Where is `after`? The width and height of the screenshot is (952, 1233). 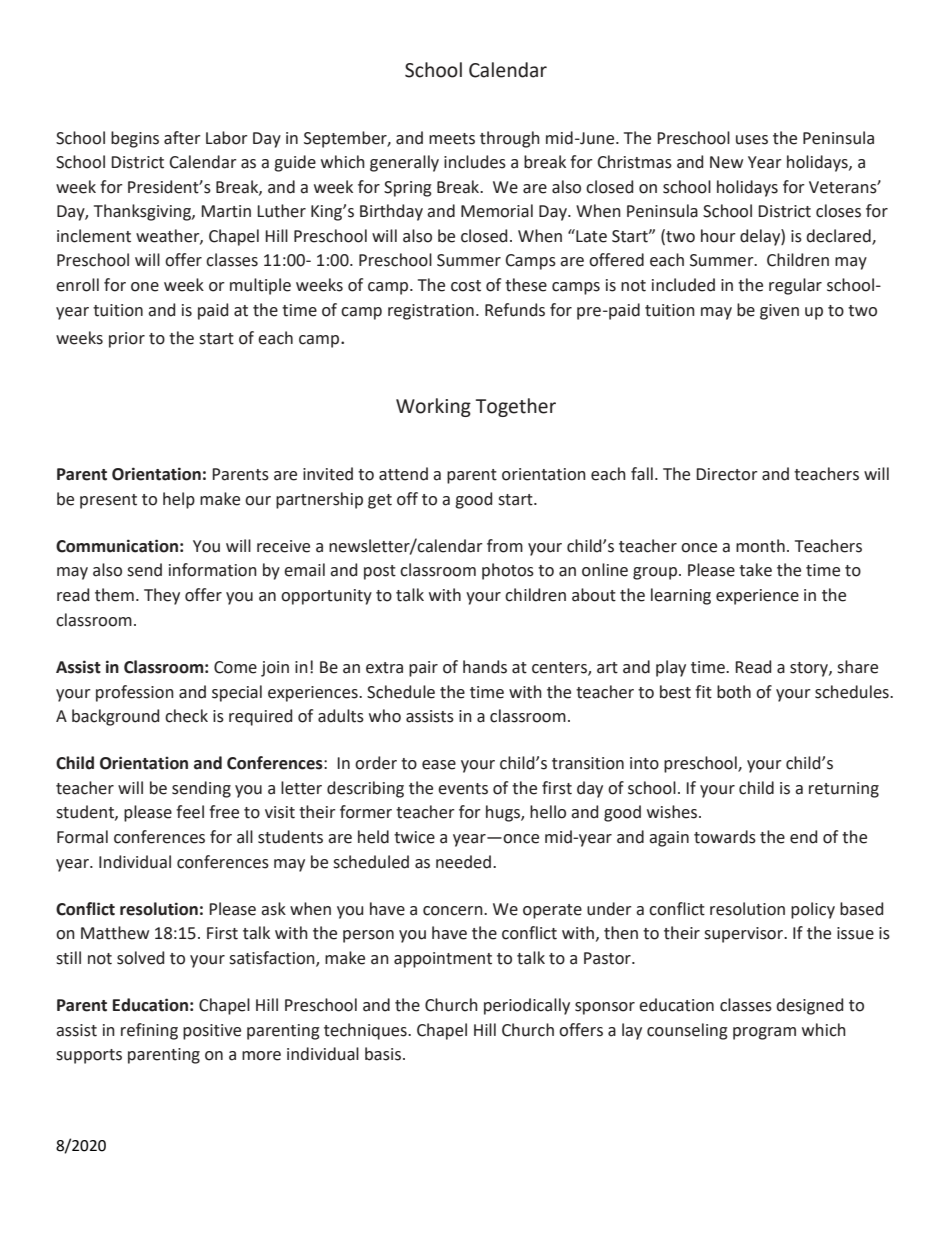 after is located at coordinates (182, 138).
